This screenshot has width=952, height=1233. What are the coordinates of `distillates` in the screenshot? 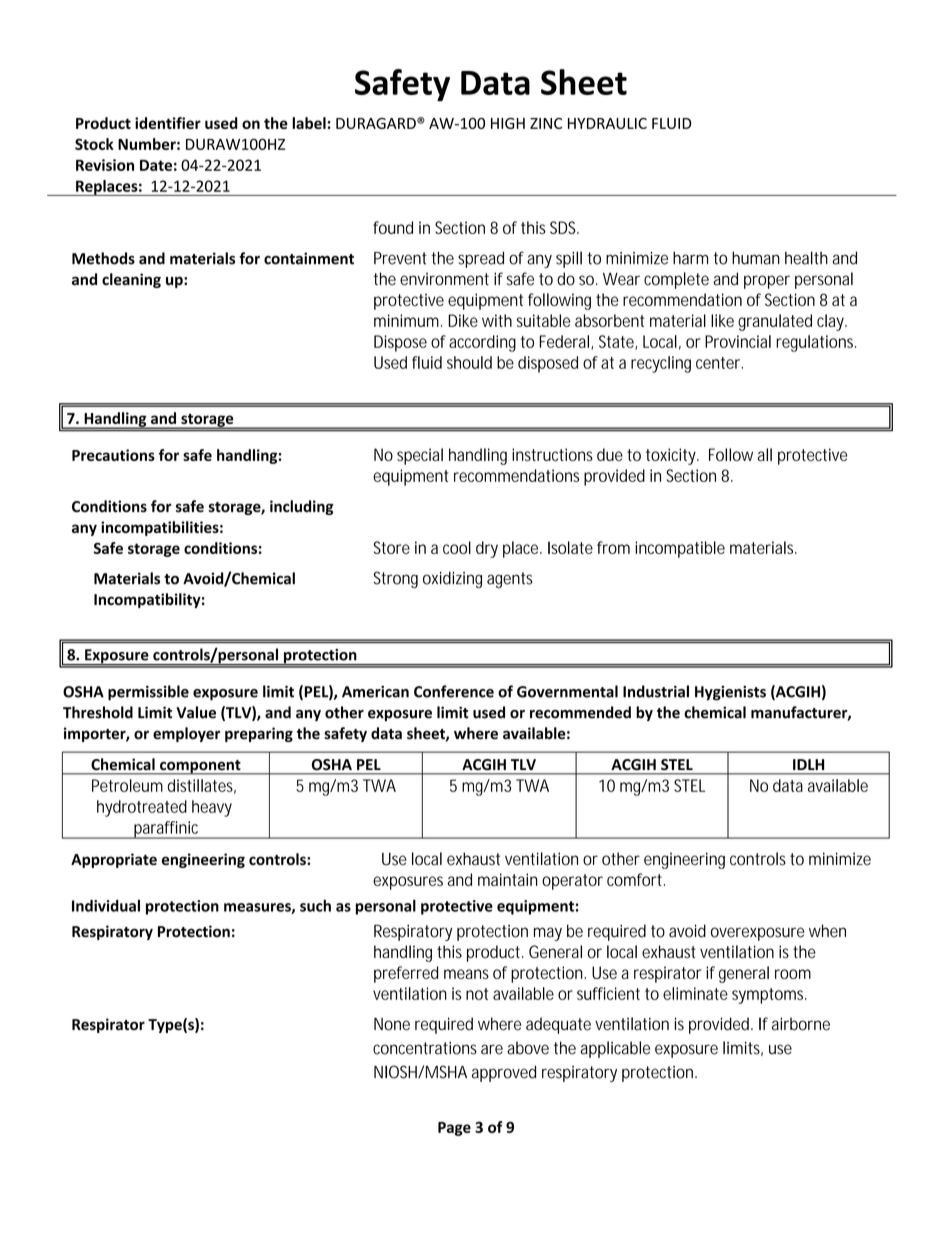 It's located at (202, 786).
